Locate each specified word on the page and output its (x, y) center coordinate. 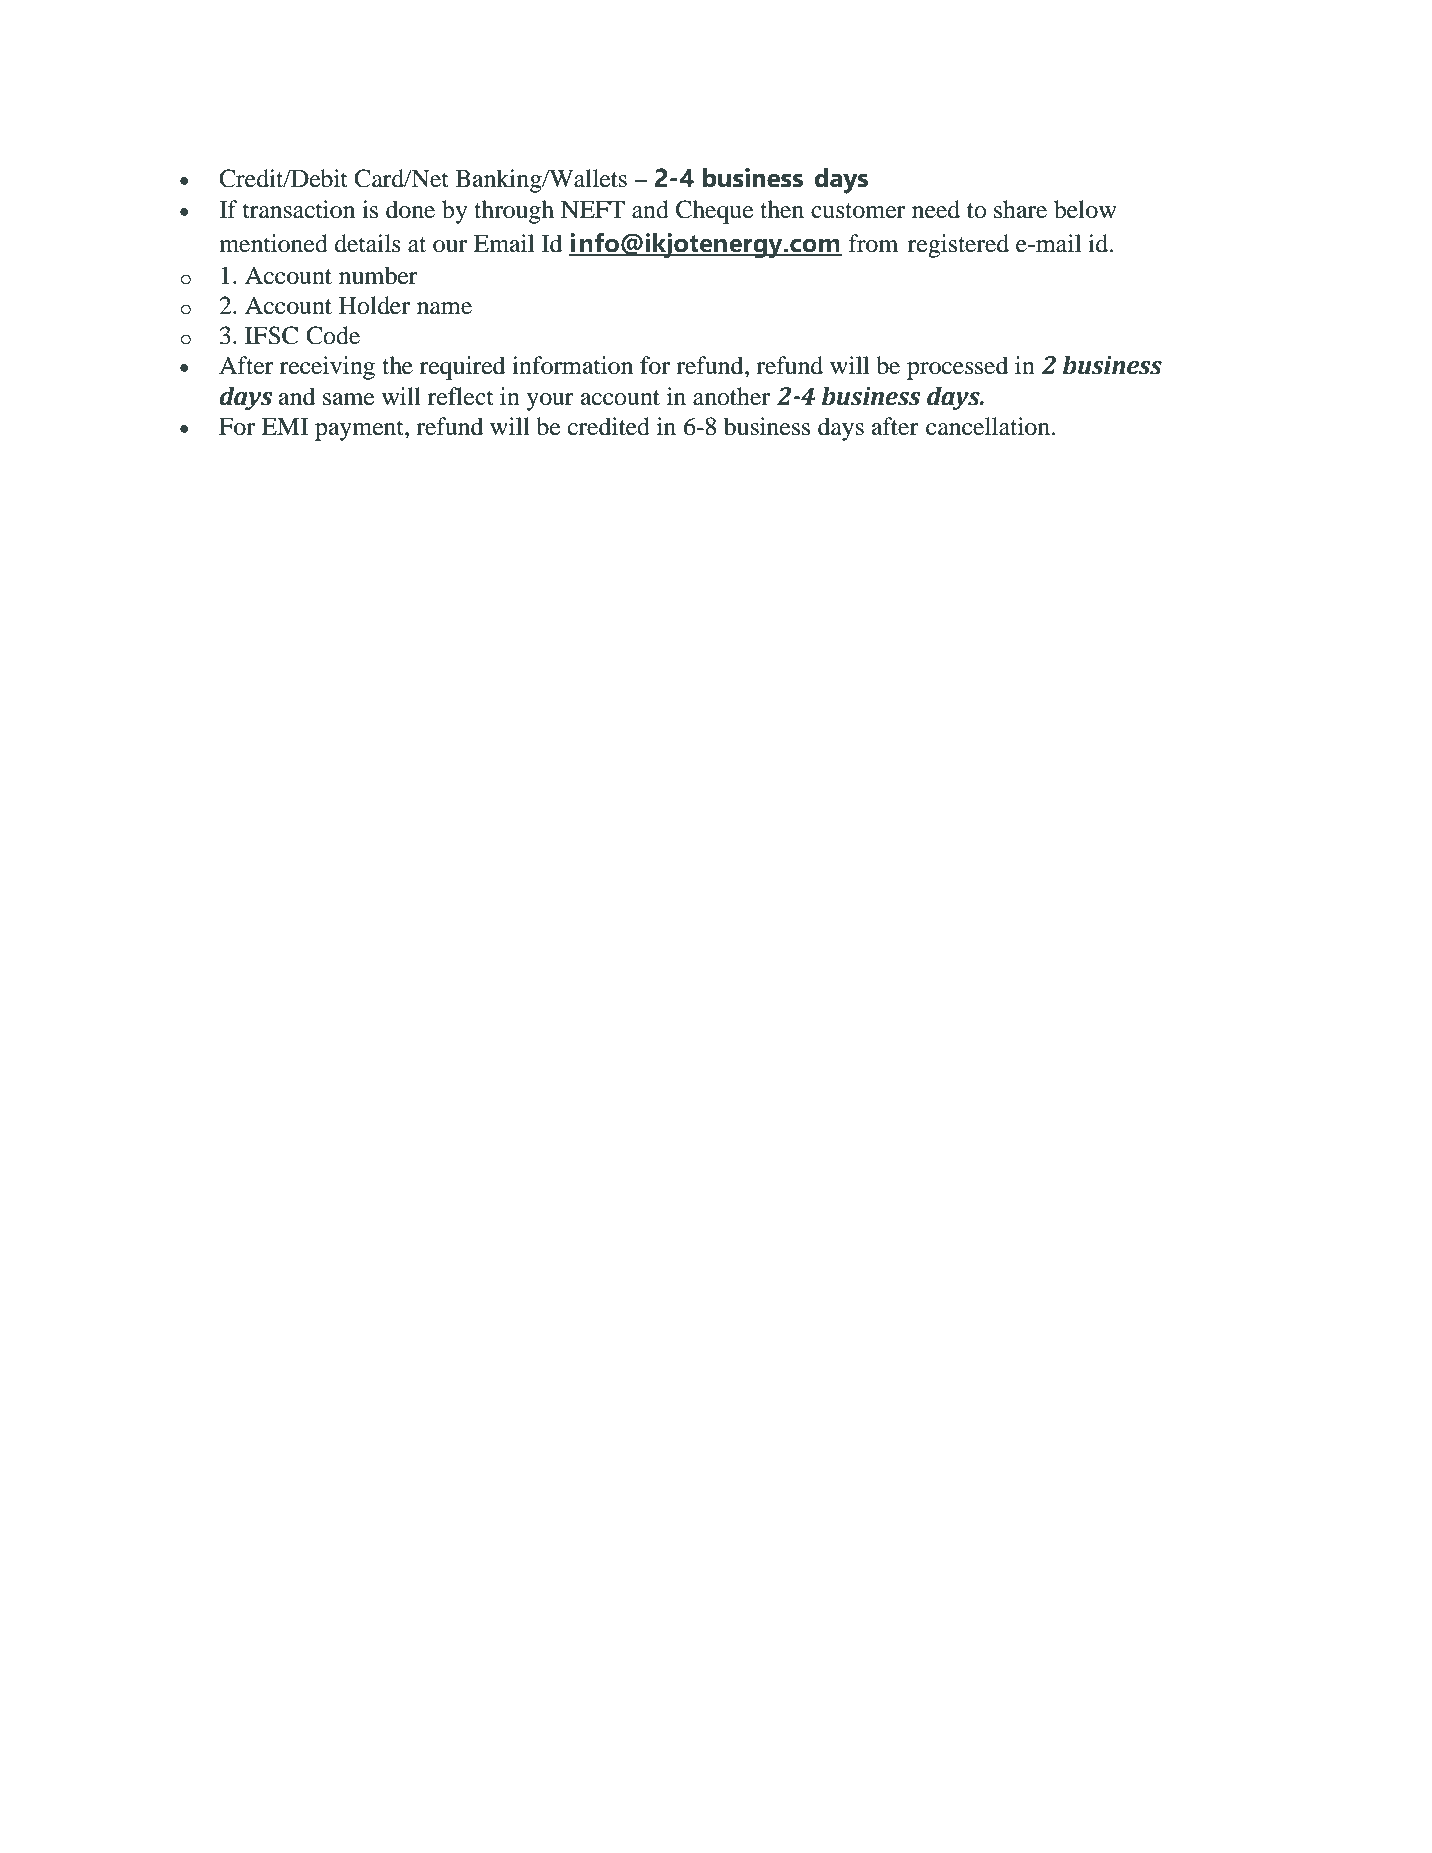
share (1020, 209)
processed (958, 368)
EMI (284, 426)
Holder (374, 305)
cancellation (989, 426)
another (731, 396)
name (444, 308)
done (410, 209)
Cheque (715, 212)
